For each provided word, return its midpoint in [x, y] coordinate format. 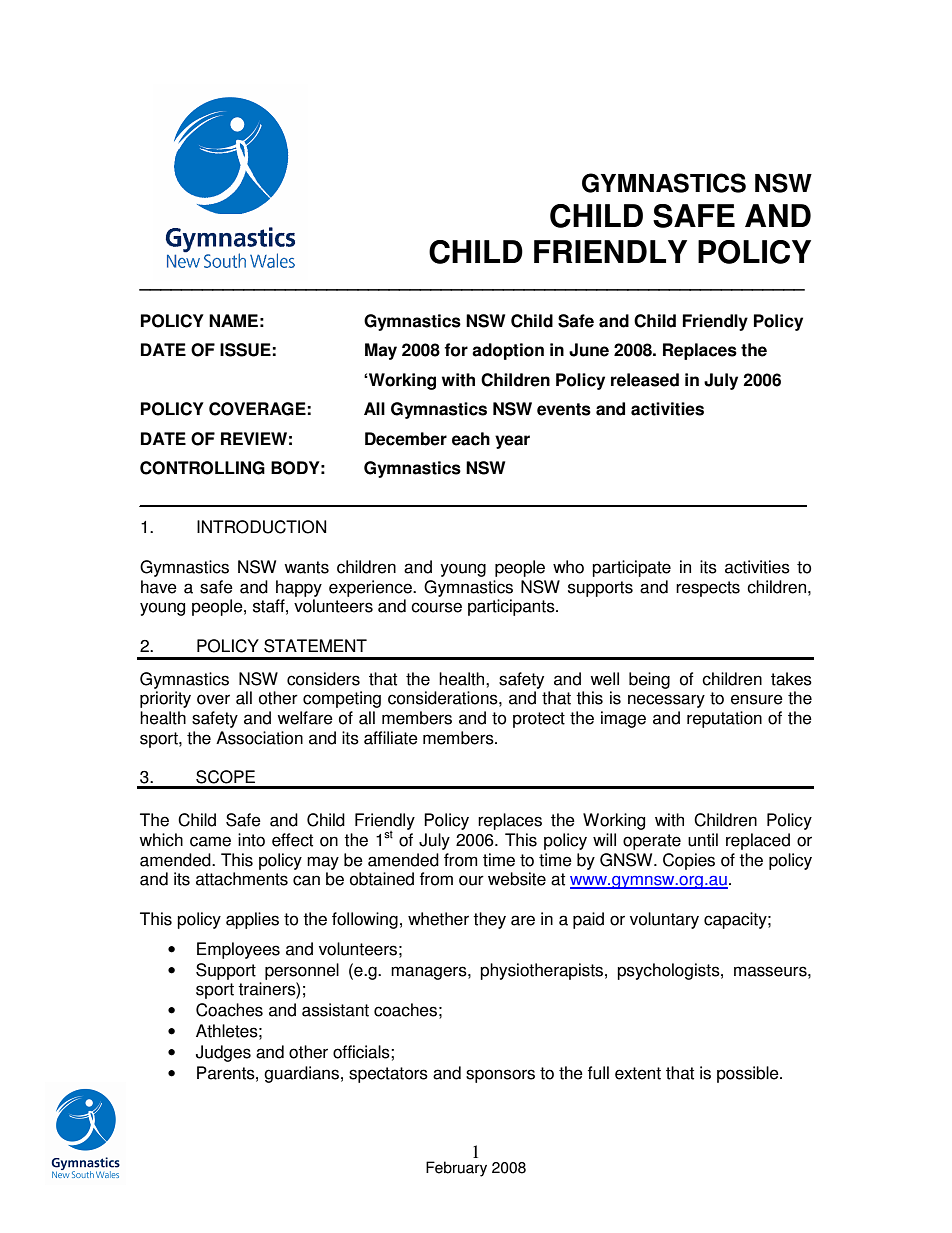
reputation [724, 719]
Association [259, 738]
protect [539, 720]
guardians [301, 1074]
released [645, 380]
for [456, 350]
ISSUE [245, 350]
